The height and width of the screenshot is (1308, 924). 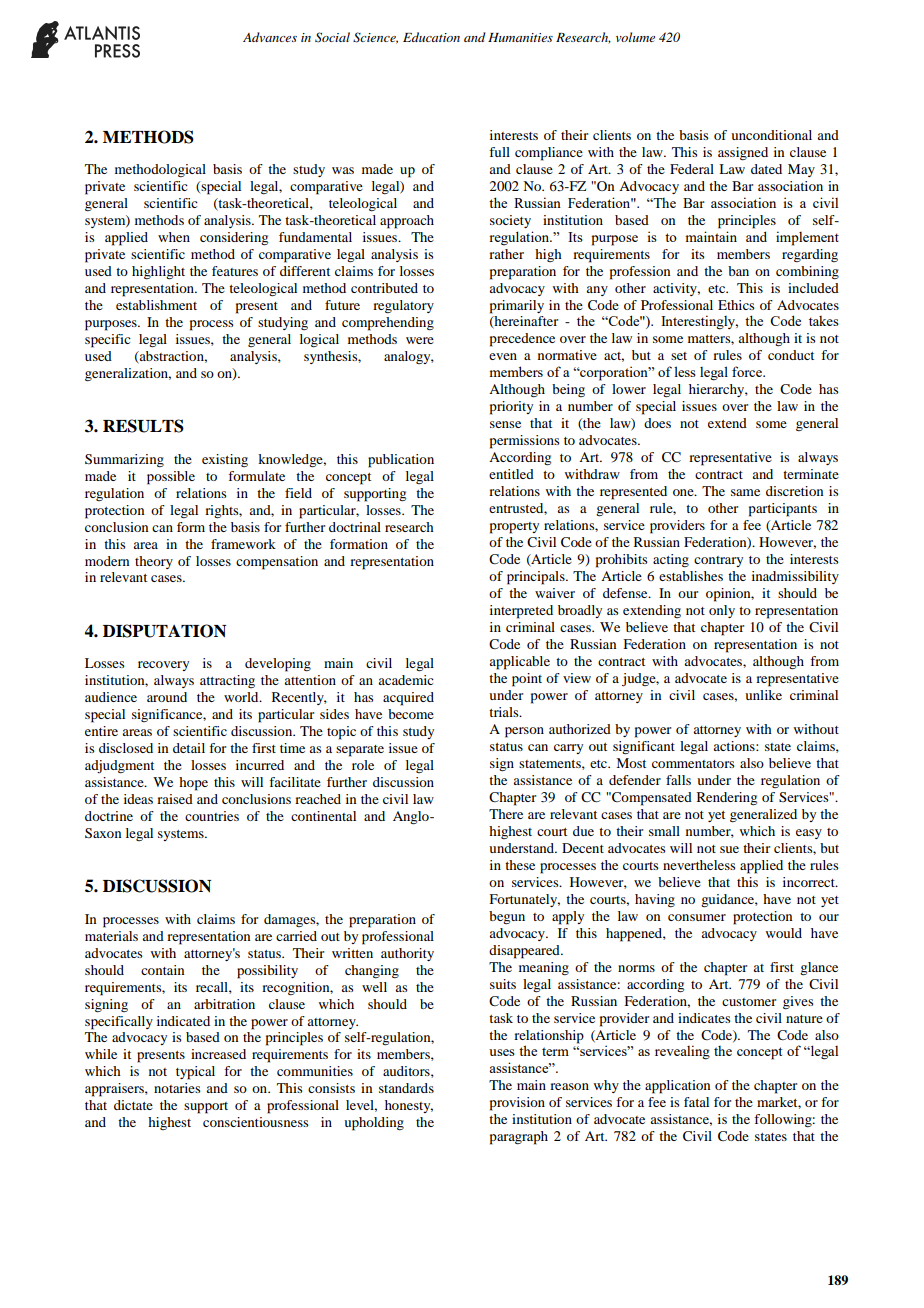 What do you see at coordinates (270, 37) in the screenshot?
I see `Advances` at bounding box center [270, 37].
